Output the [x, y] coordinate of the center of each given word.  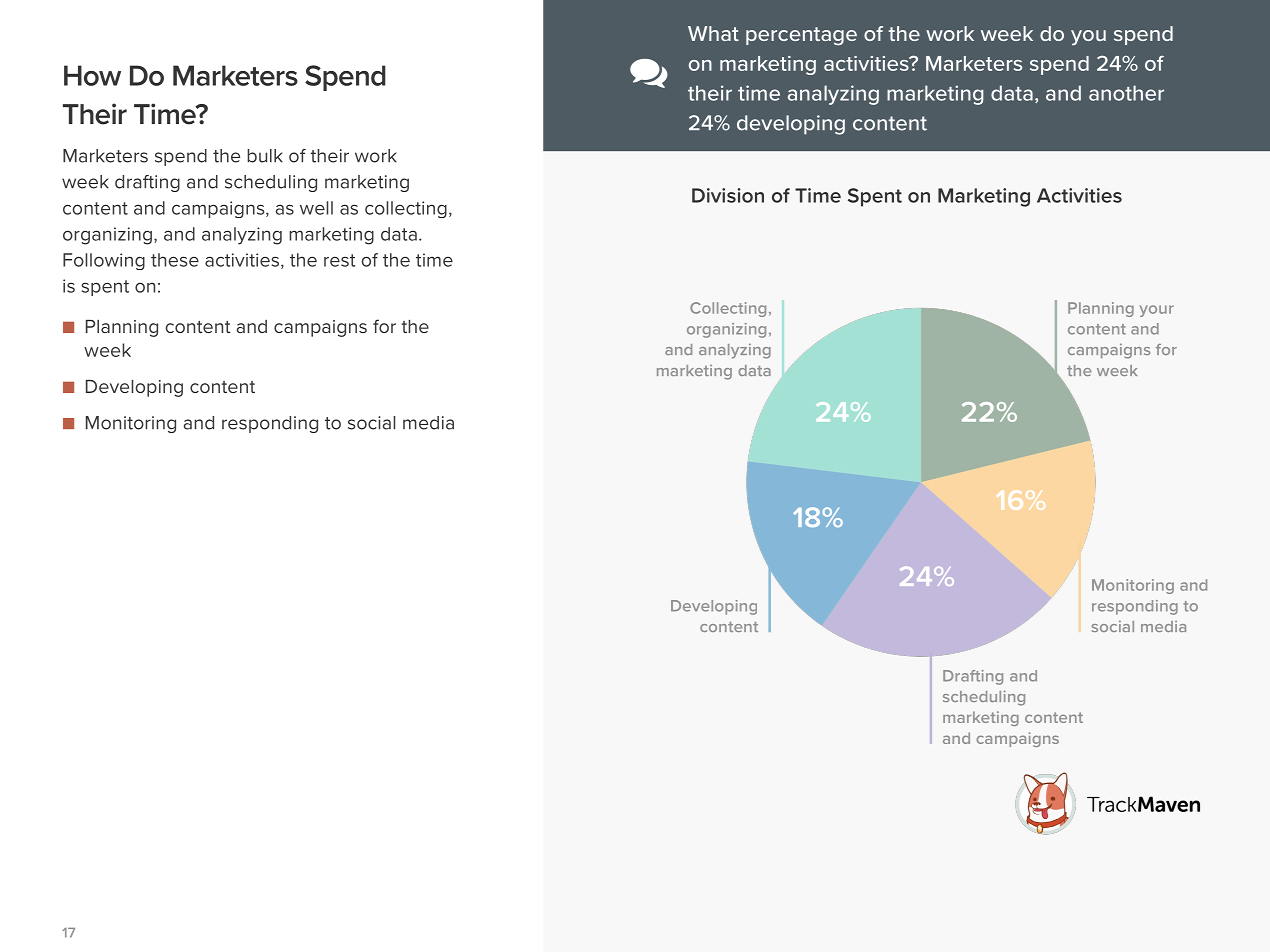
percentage [801, 36]
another [1126, 93]
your [1157, 311]
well [316, 208]
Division [728, 195]
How [92, 75]
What [713, 33]
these [175, 260]
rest [339, 260]
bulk [265, 156]
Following [104, 261]
